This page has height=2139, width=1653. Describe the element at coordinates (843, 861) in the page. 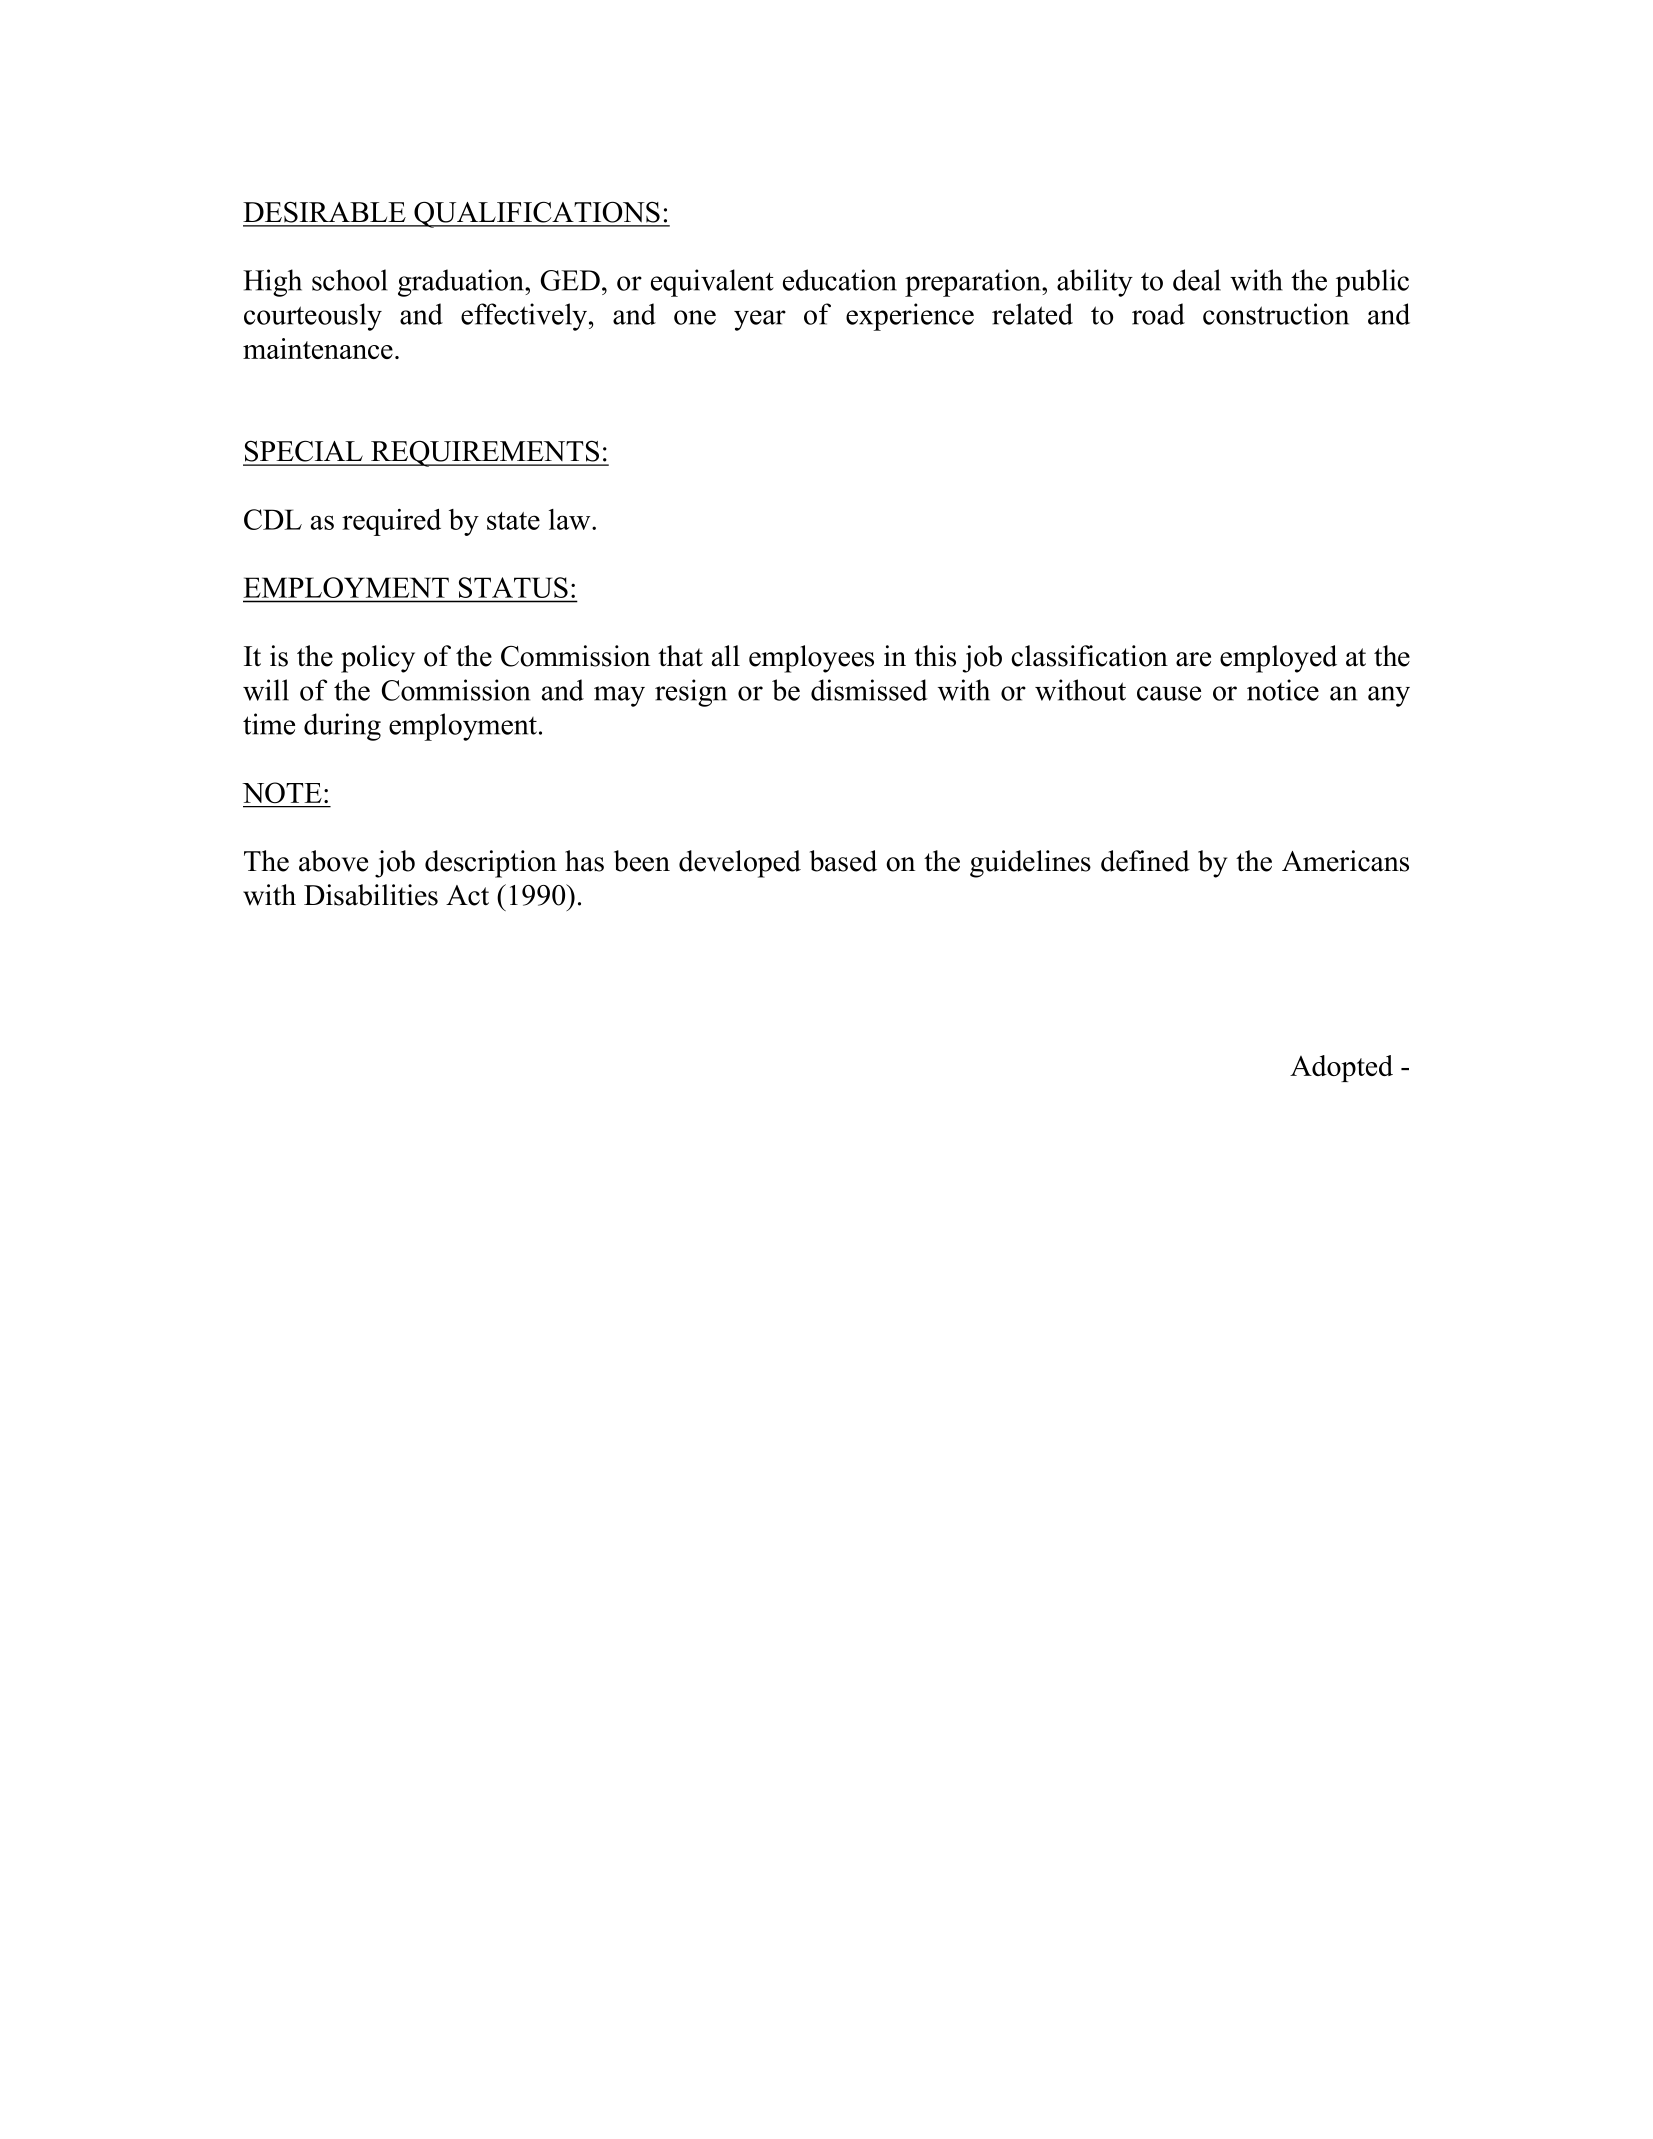

I see `based` at that location.
